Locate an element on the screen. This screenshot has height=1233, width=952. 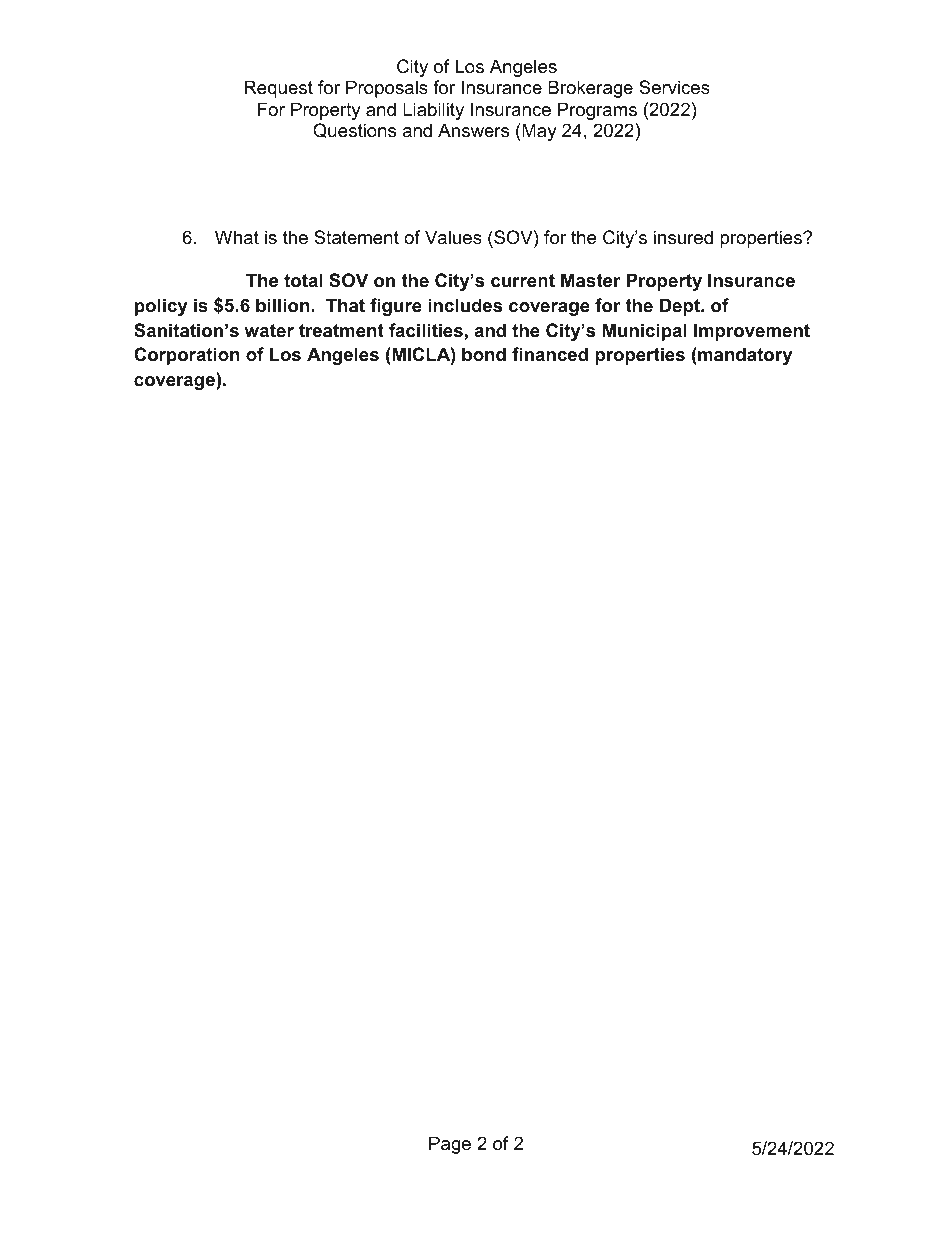
financed is located at coordinates (550, 354).
